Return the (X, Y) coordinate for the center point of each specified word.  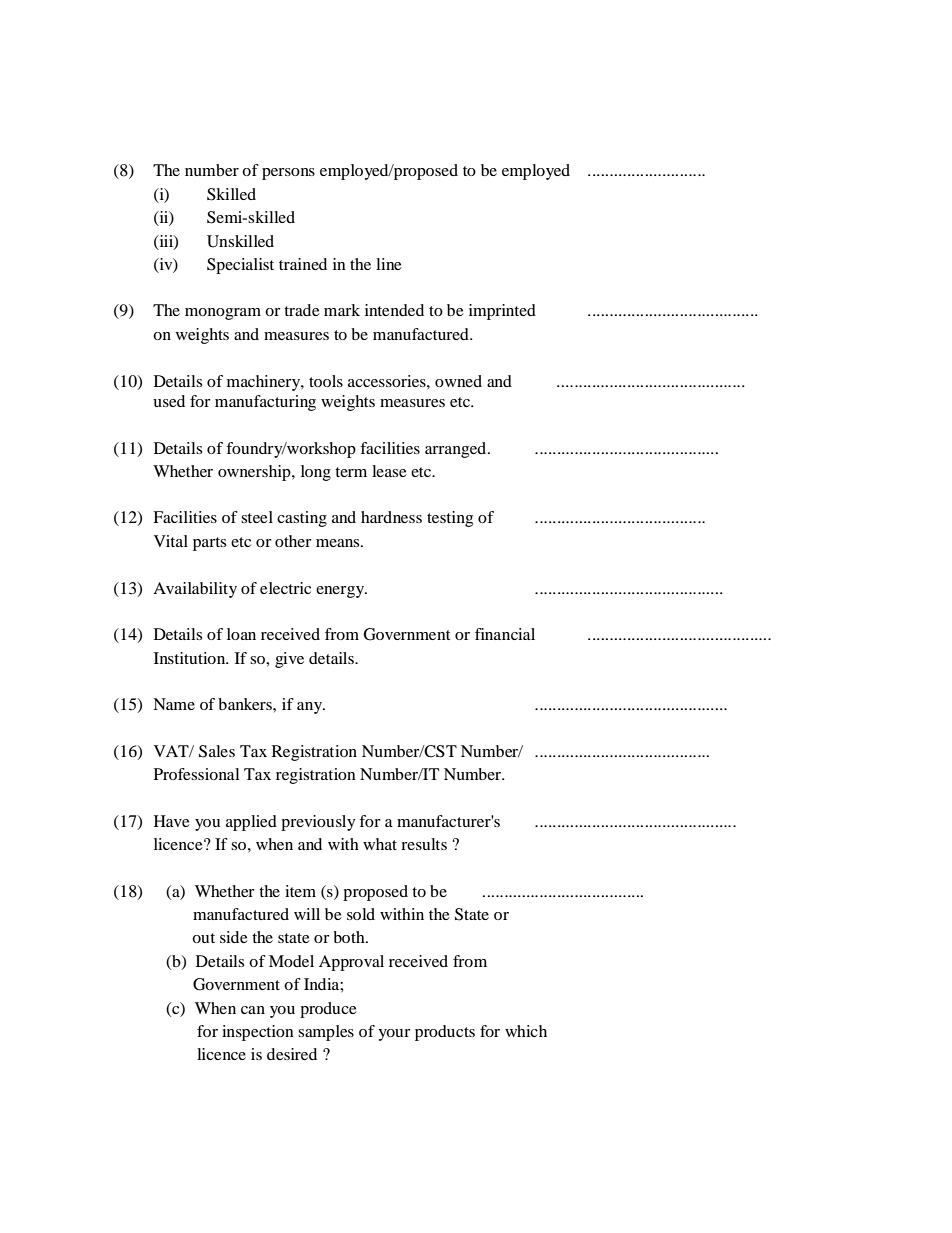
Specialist (240, 266)
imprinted (502, 312)
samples (326, 1033)
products (445, 1033)
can (253, 1010)
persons (288, 174)
